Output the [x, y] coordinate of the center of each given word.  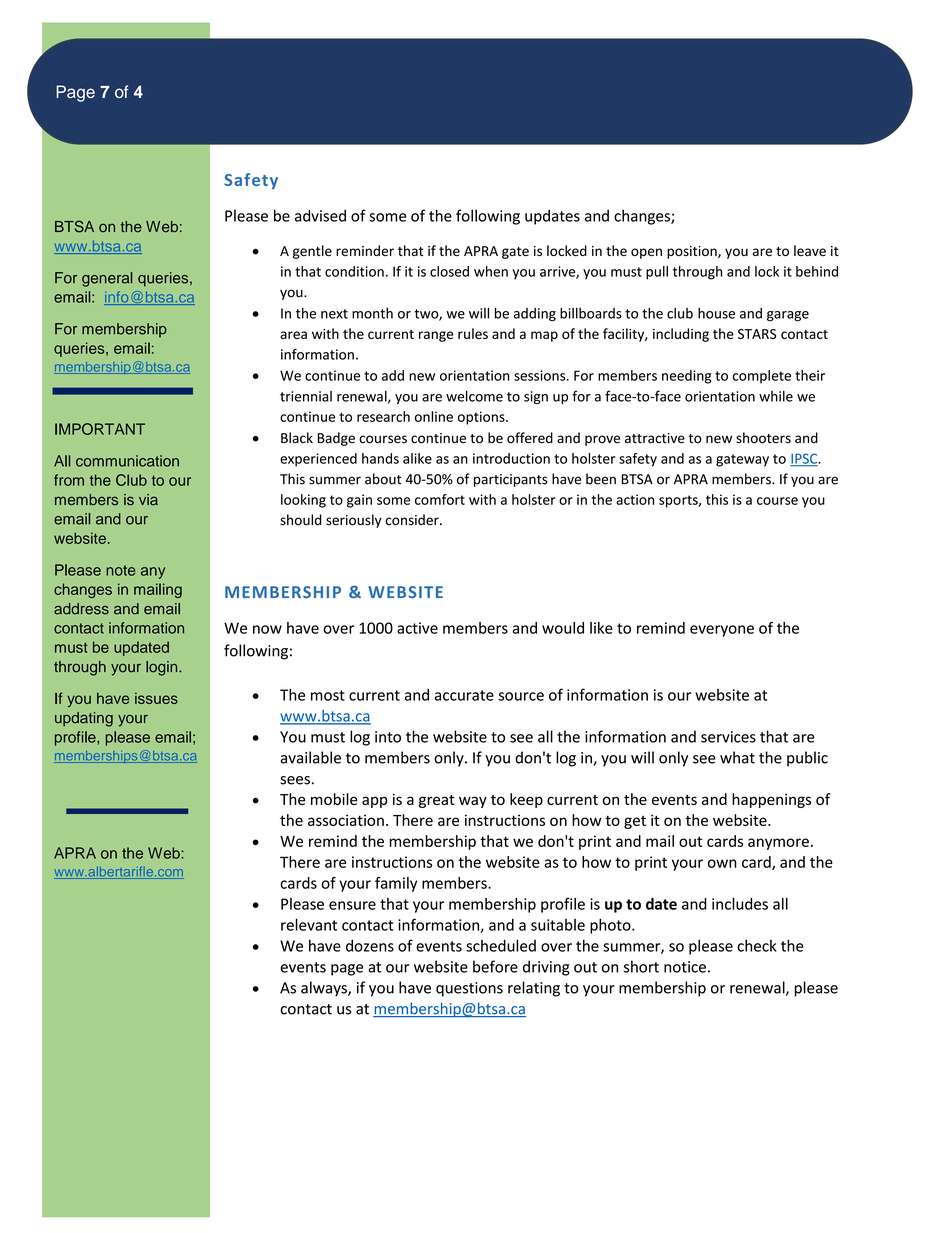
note [120, 570]
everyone [722, 631]
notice [685, 967]
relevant [309, 925]
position [693, 252]
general [107, 279]
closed [449, 271]
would [563, 628]
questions [469, 989]
